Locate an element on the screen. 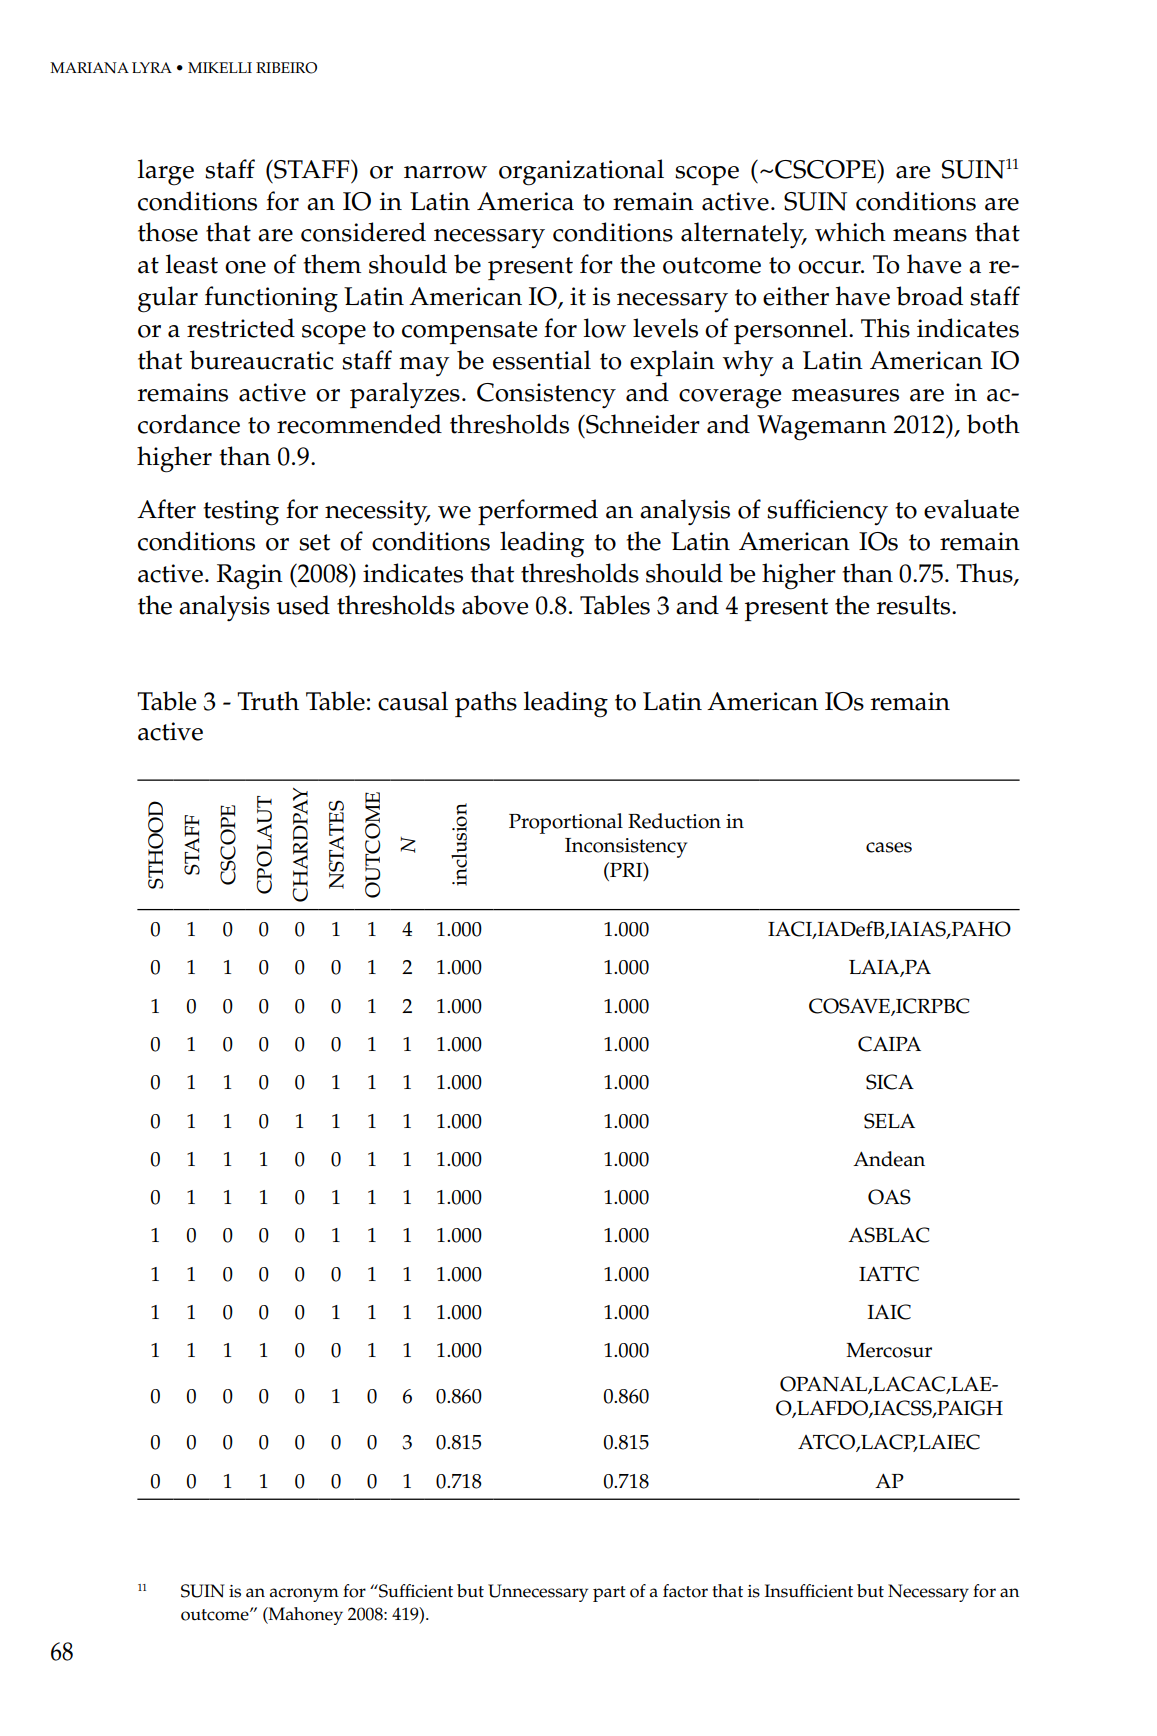  SICA is located at coordinates (890, 1082).
